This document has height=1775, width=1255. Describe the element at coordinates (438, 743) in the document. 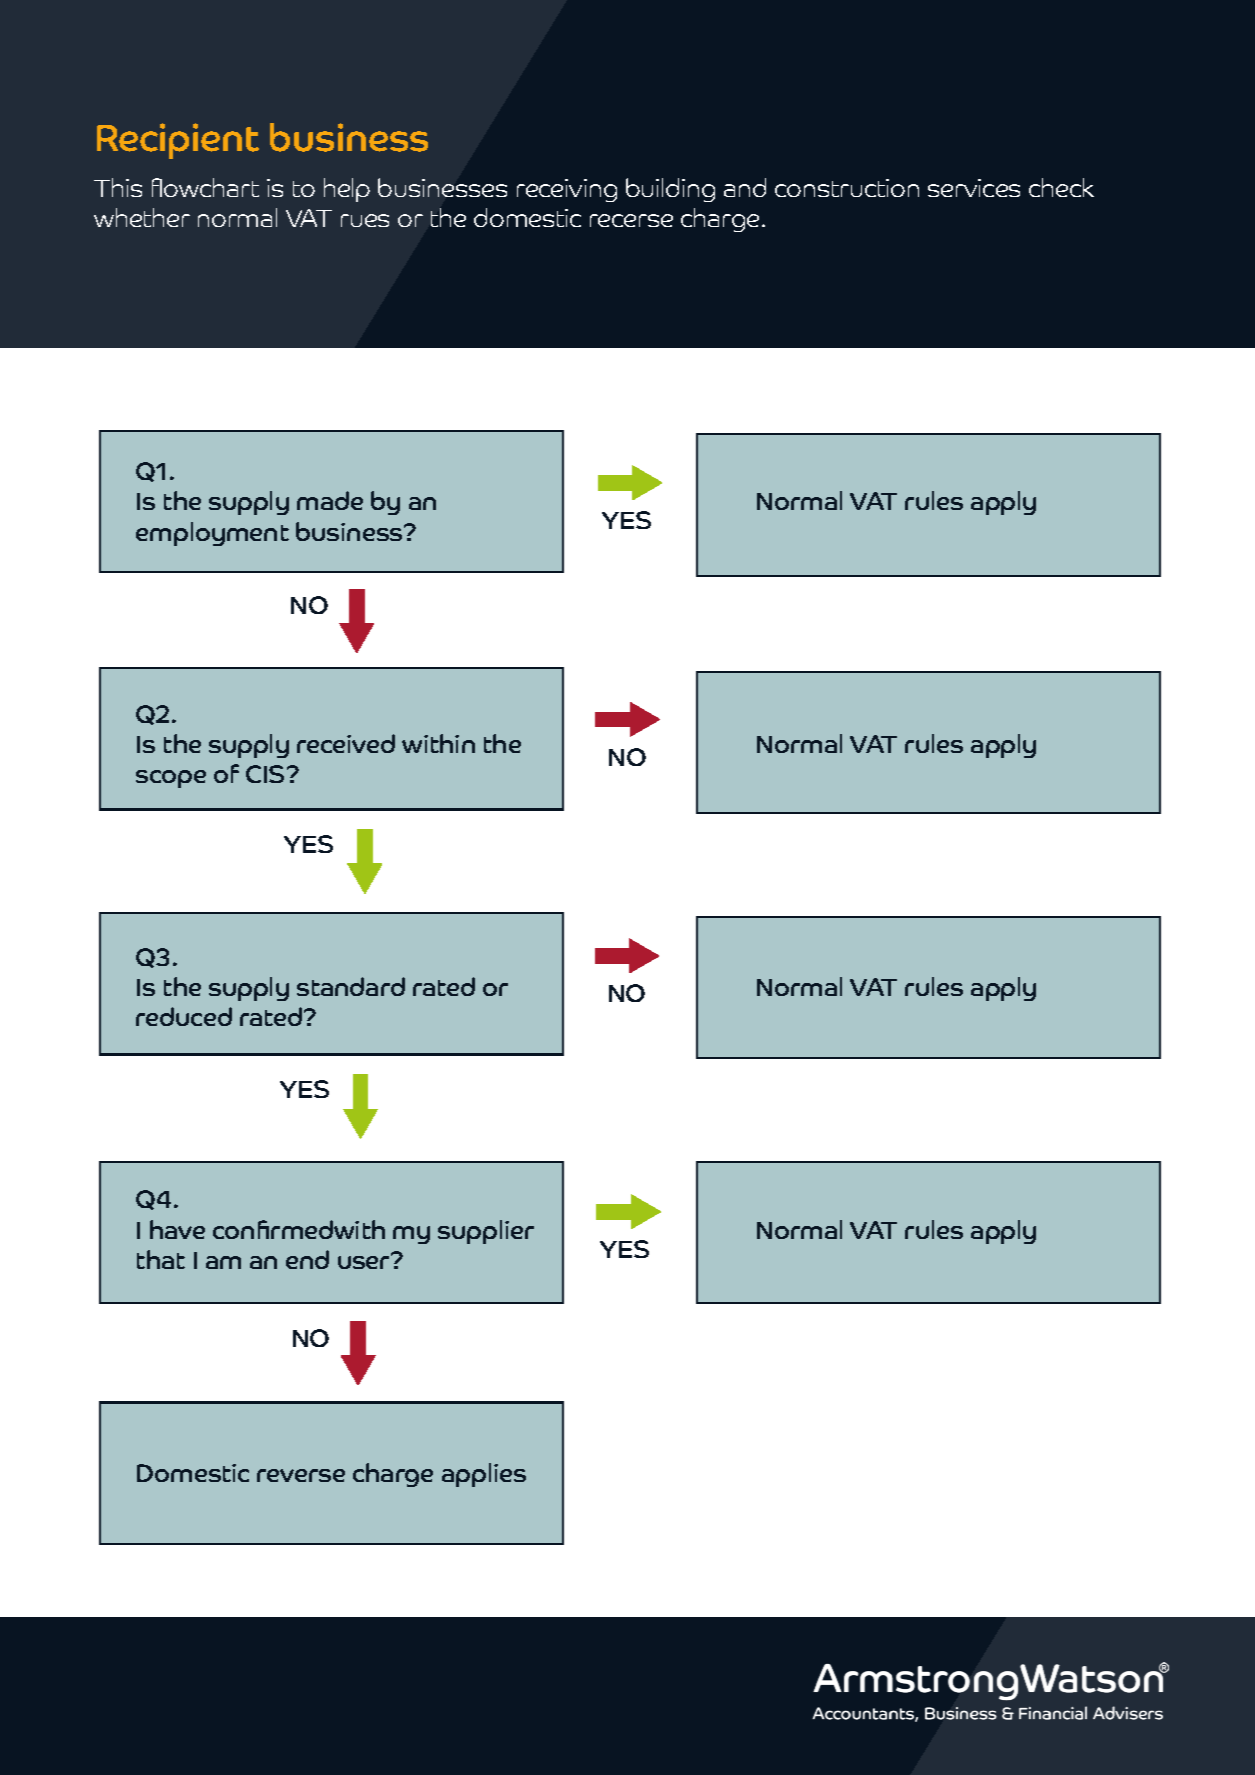

I see `within` at that location.
